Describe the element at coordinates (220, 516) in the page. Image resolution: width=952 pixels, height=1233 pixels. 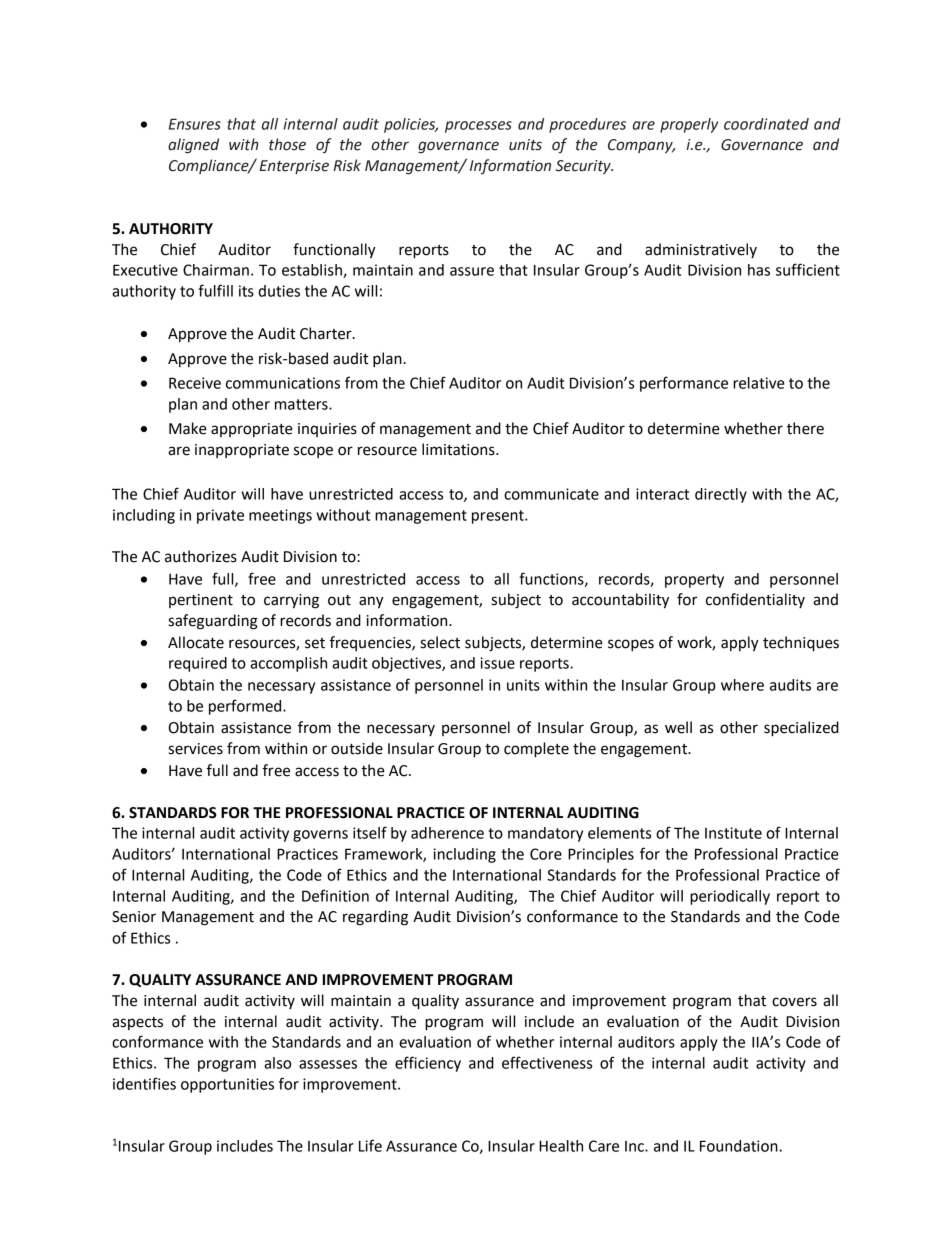
I see `private` at that location.
